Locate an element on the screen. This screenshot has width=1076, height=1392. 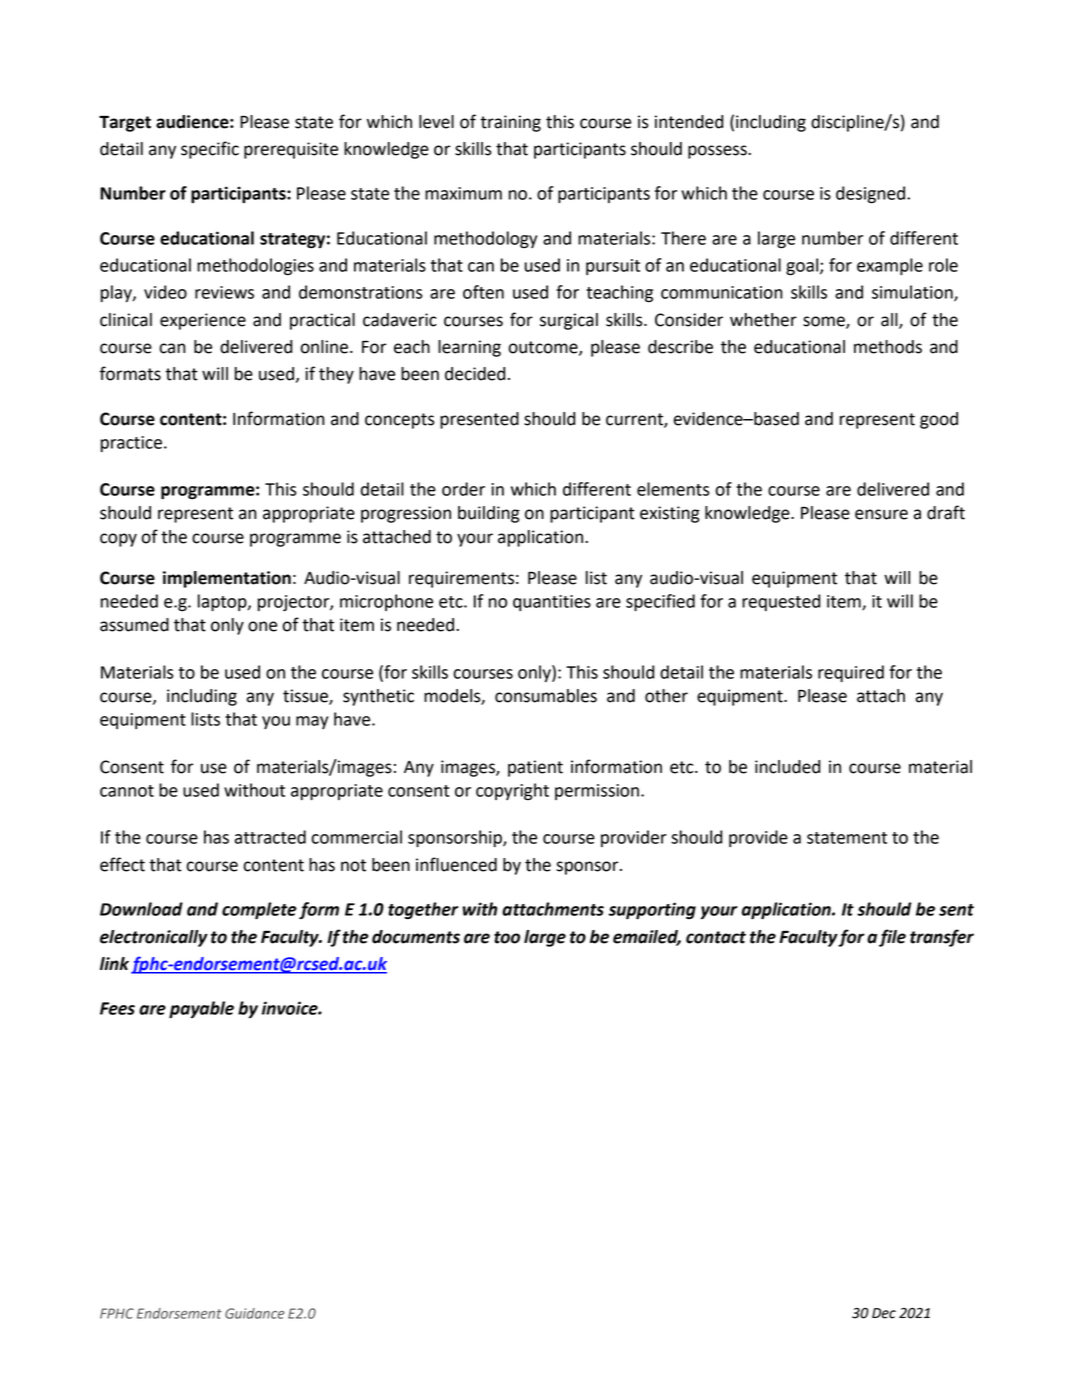
too is located at coordinates (507, 937).
